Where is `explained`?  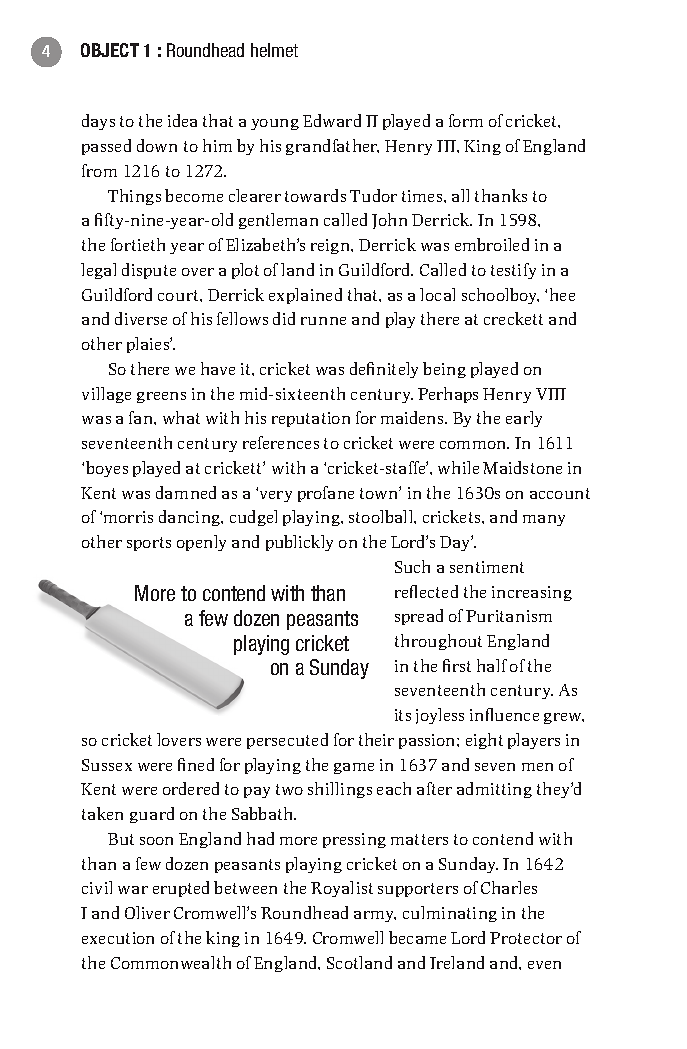 explained is located at coordinates (305, 296).
